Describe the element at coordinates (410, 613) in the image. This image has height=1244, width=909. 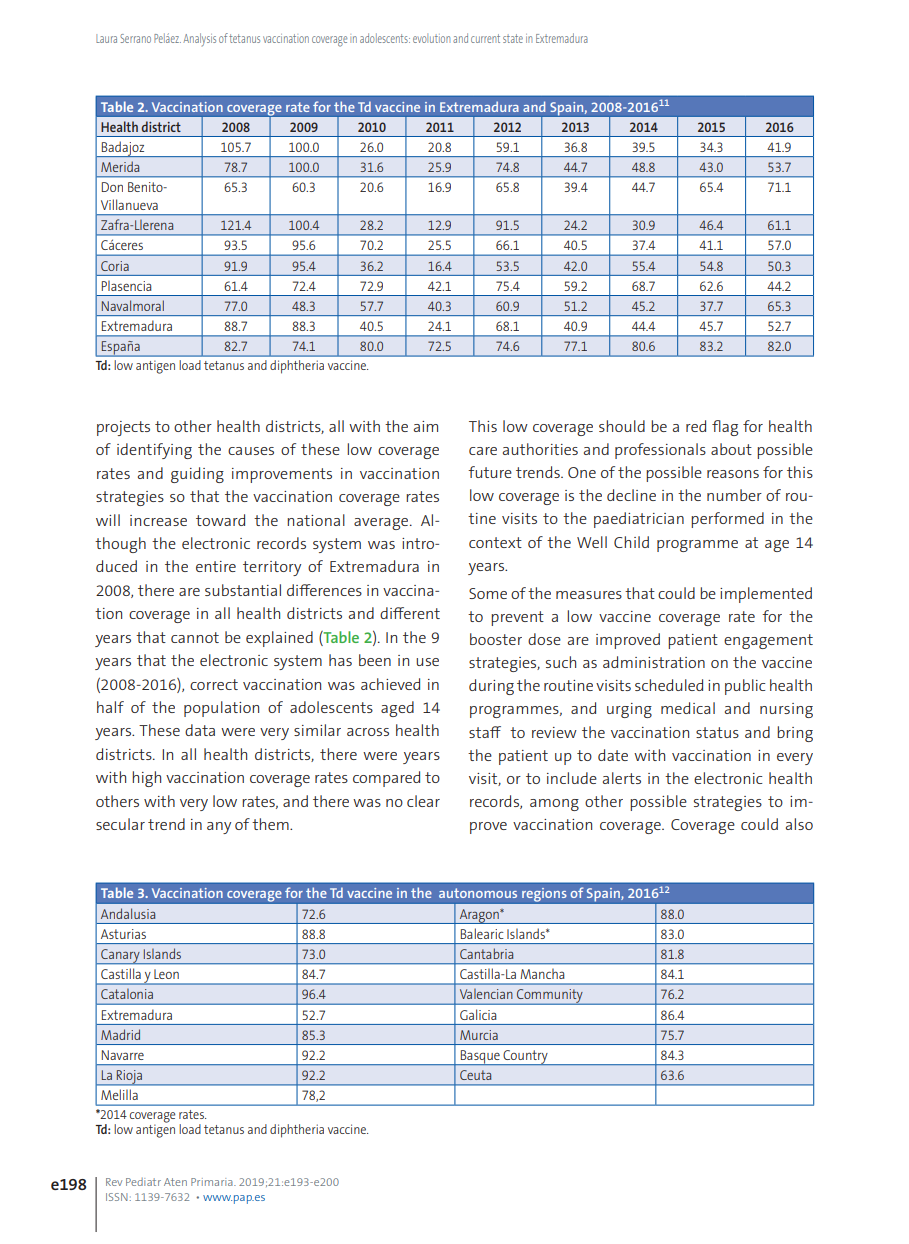
I see `different` at that location.
